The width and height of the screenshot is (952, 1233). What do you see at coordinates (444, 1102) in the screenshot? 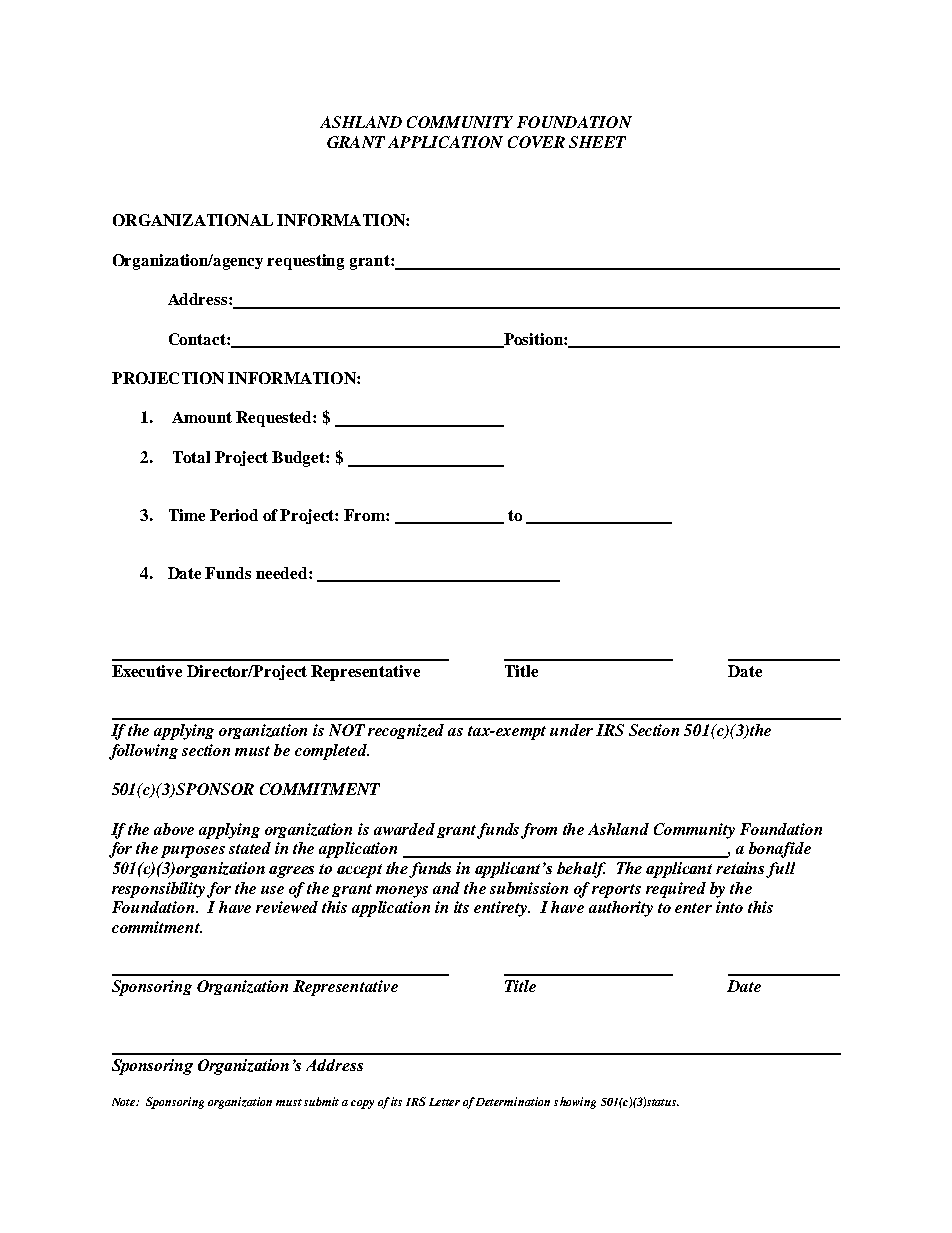
I see `Letter` at bounding box center [444, 1102].
